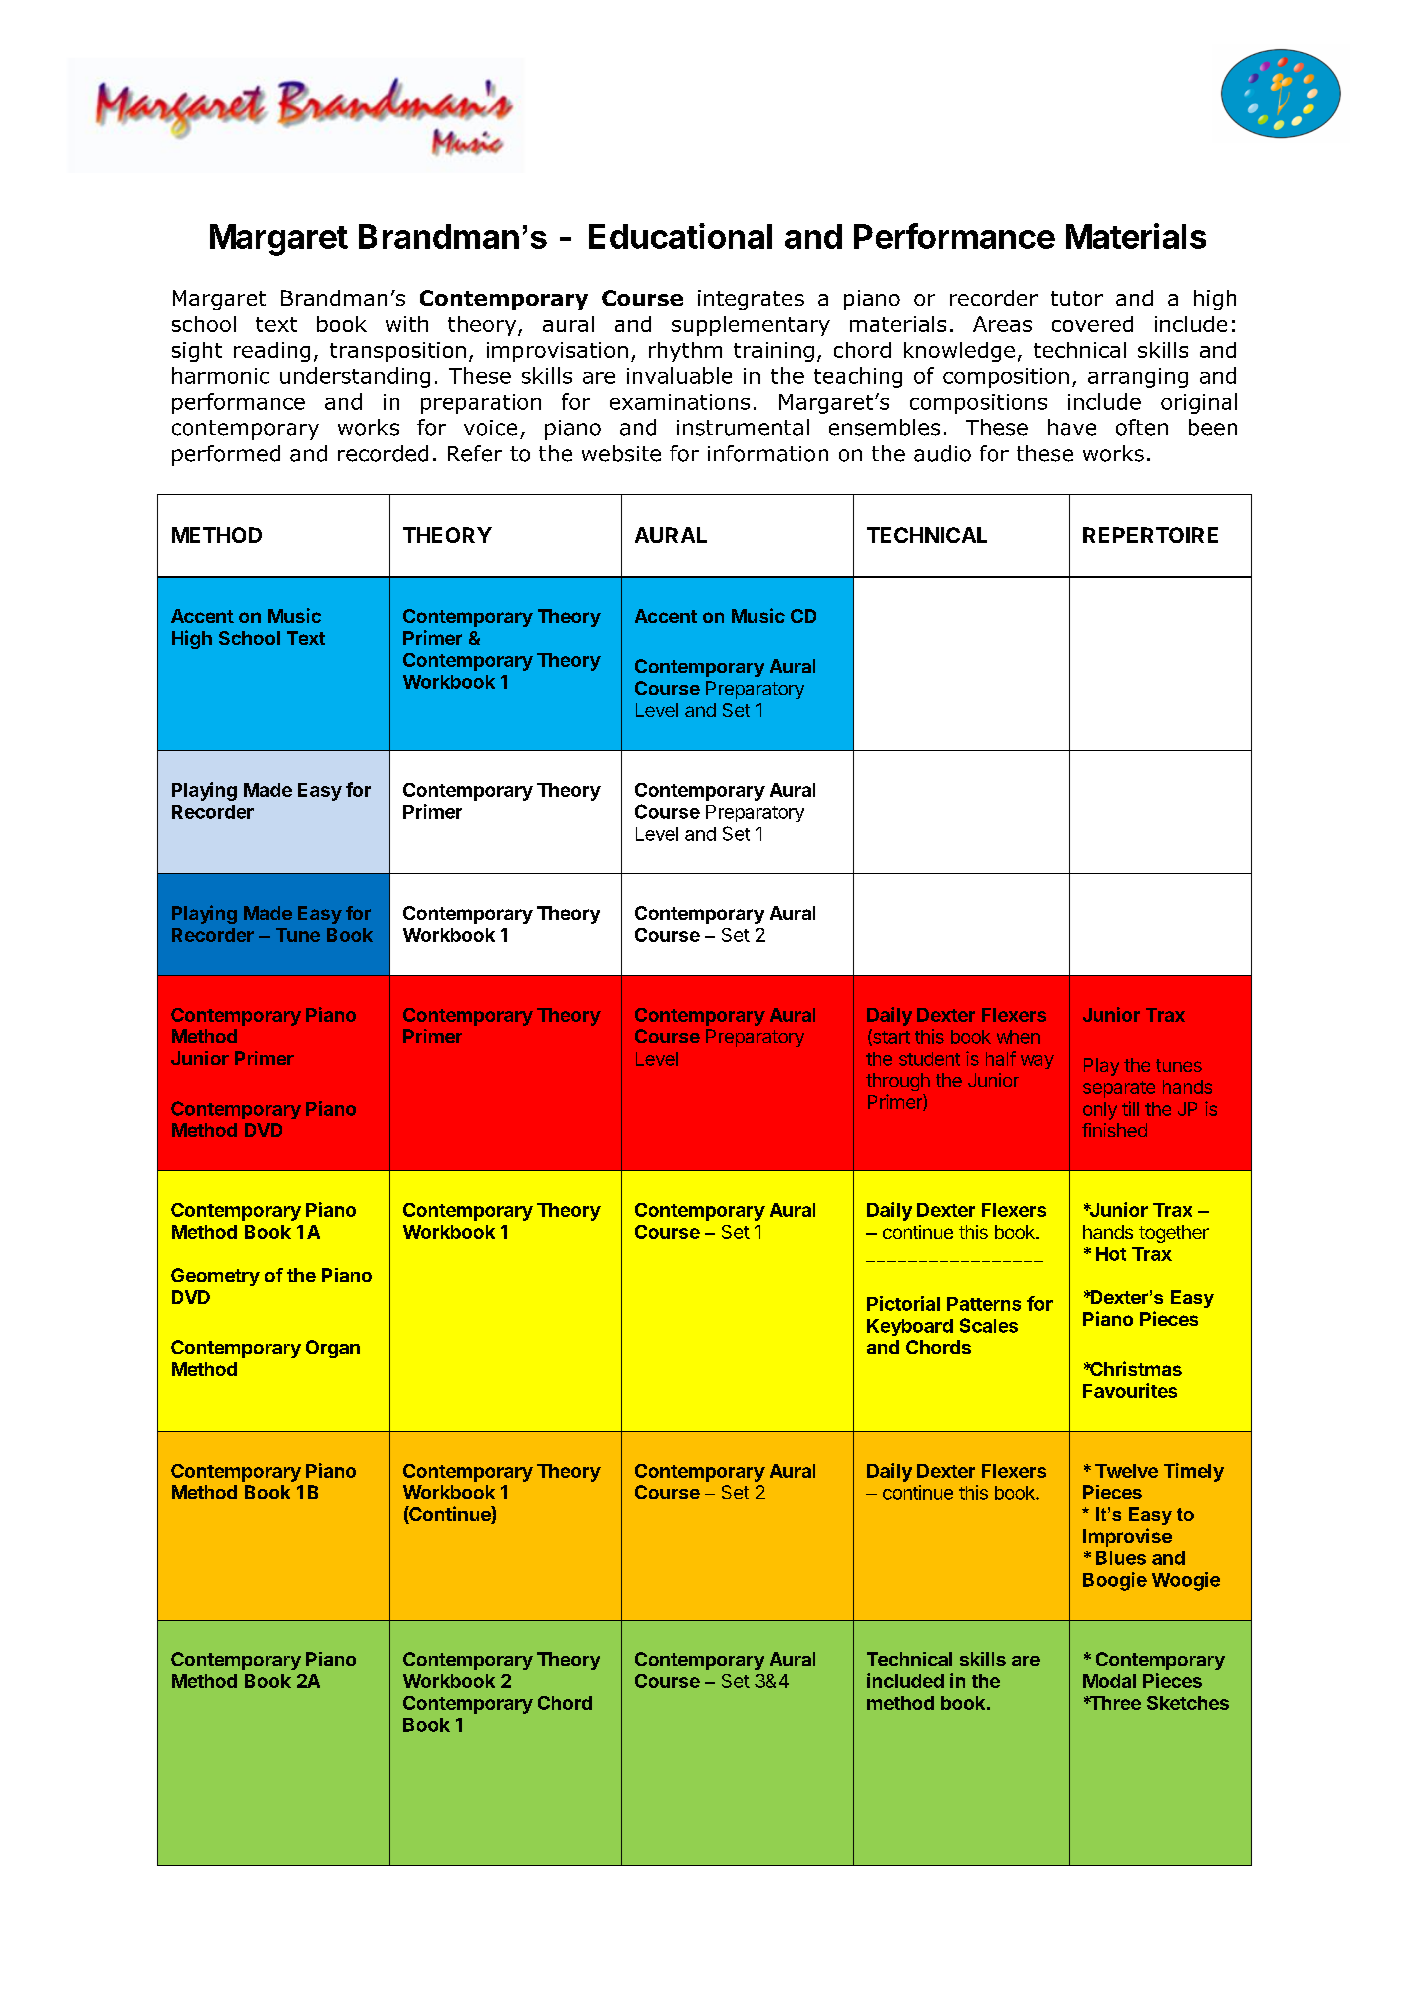 This screenshot has width=1409, height=1993. What do you see at coordinates (215, 1277) in the screenshot?
I see `Geometry` at bounding box center [215, 1277].
